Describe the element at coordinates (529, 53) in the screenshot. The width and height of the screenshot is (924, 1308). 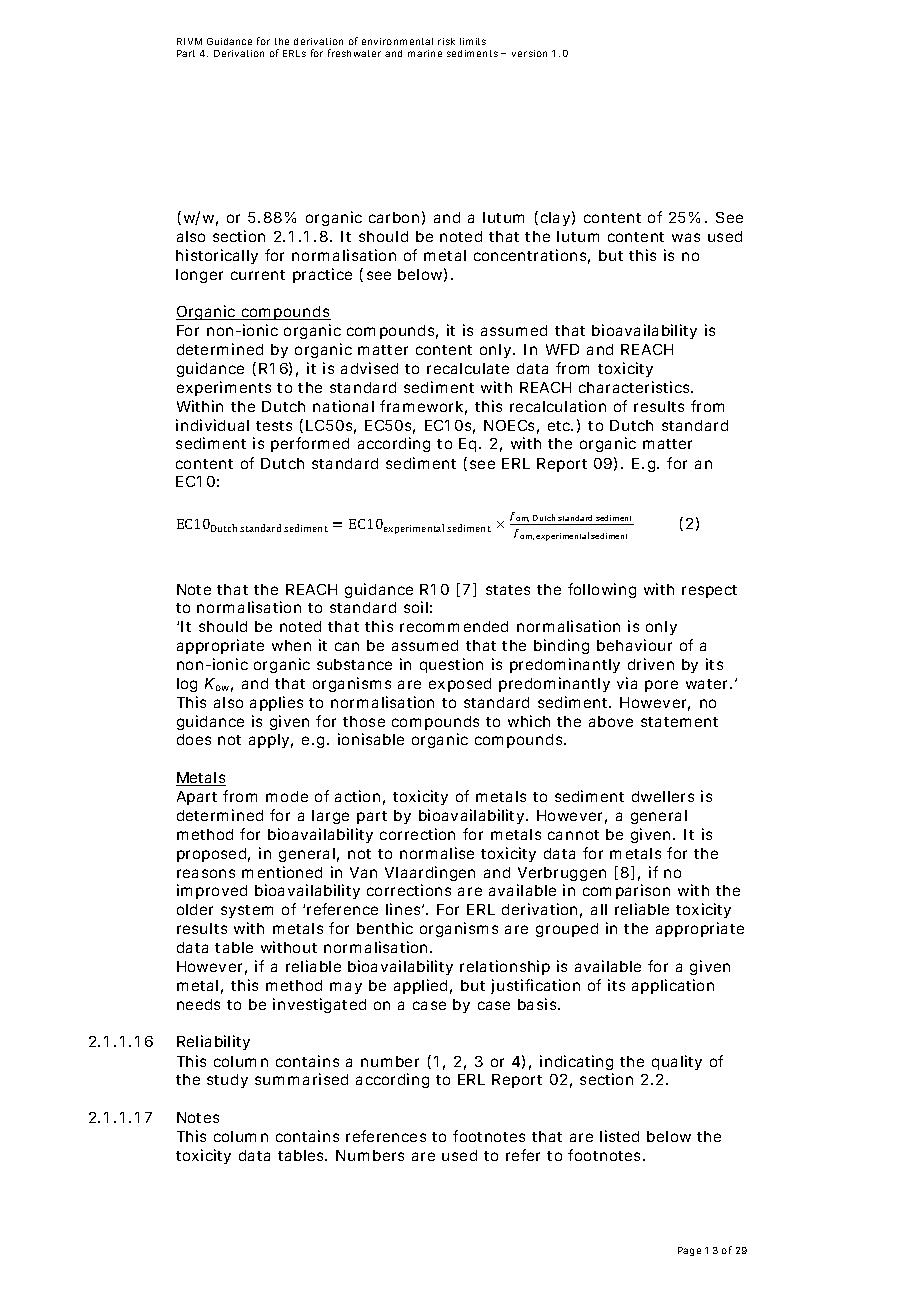
I see `version` at that location.
